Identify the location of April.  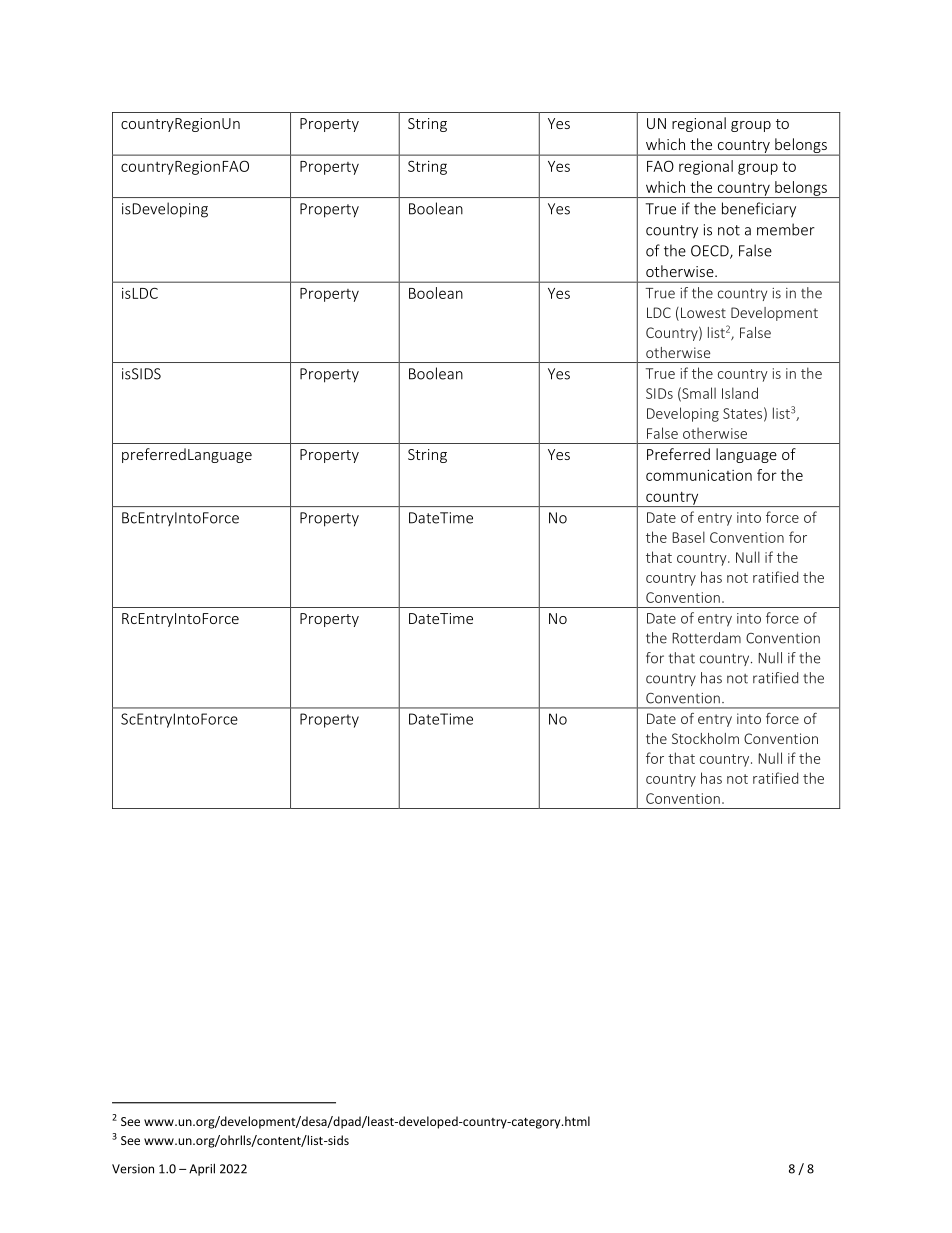
(202, 1169).
